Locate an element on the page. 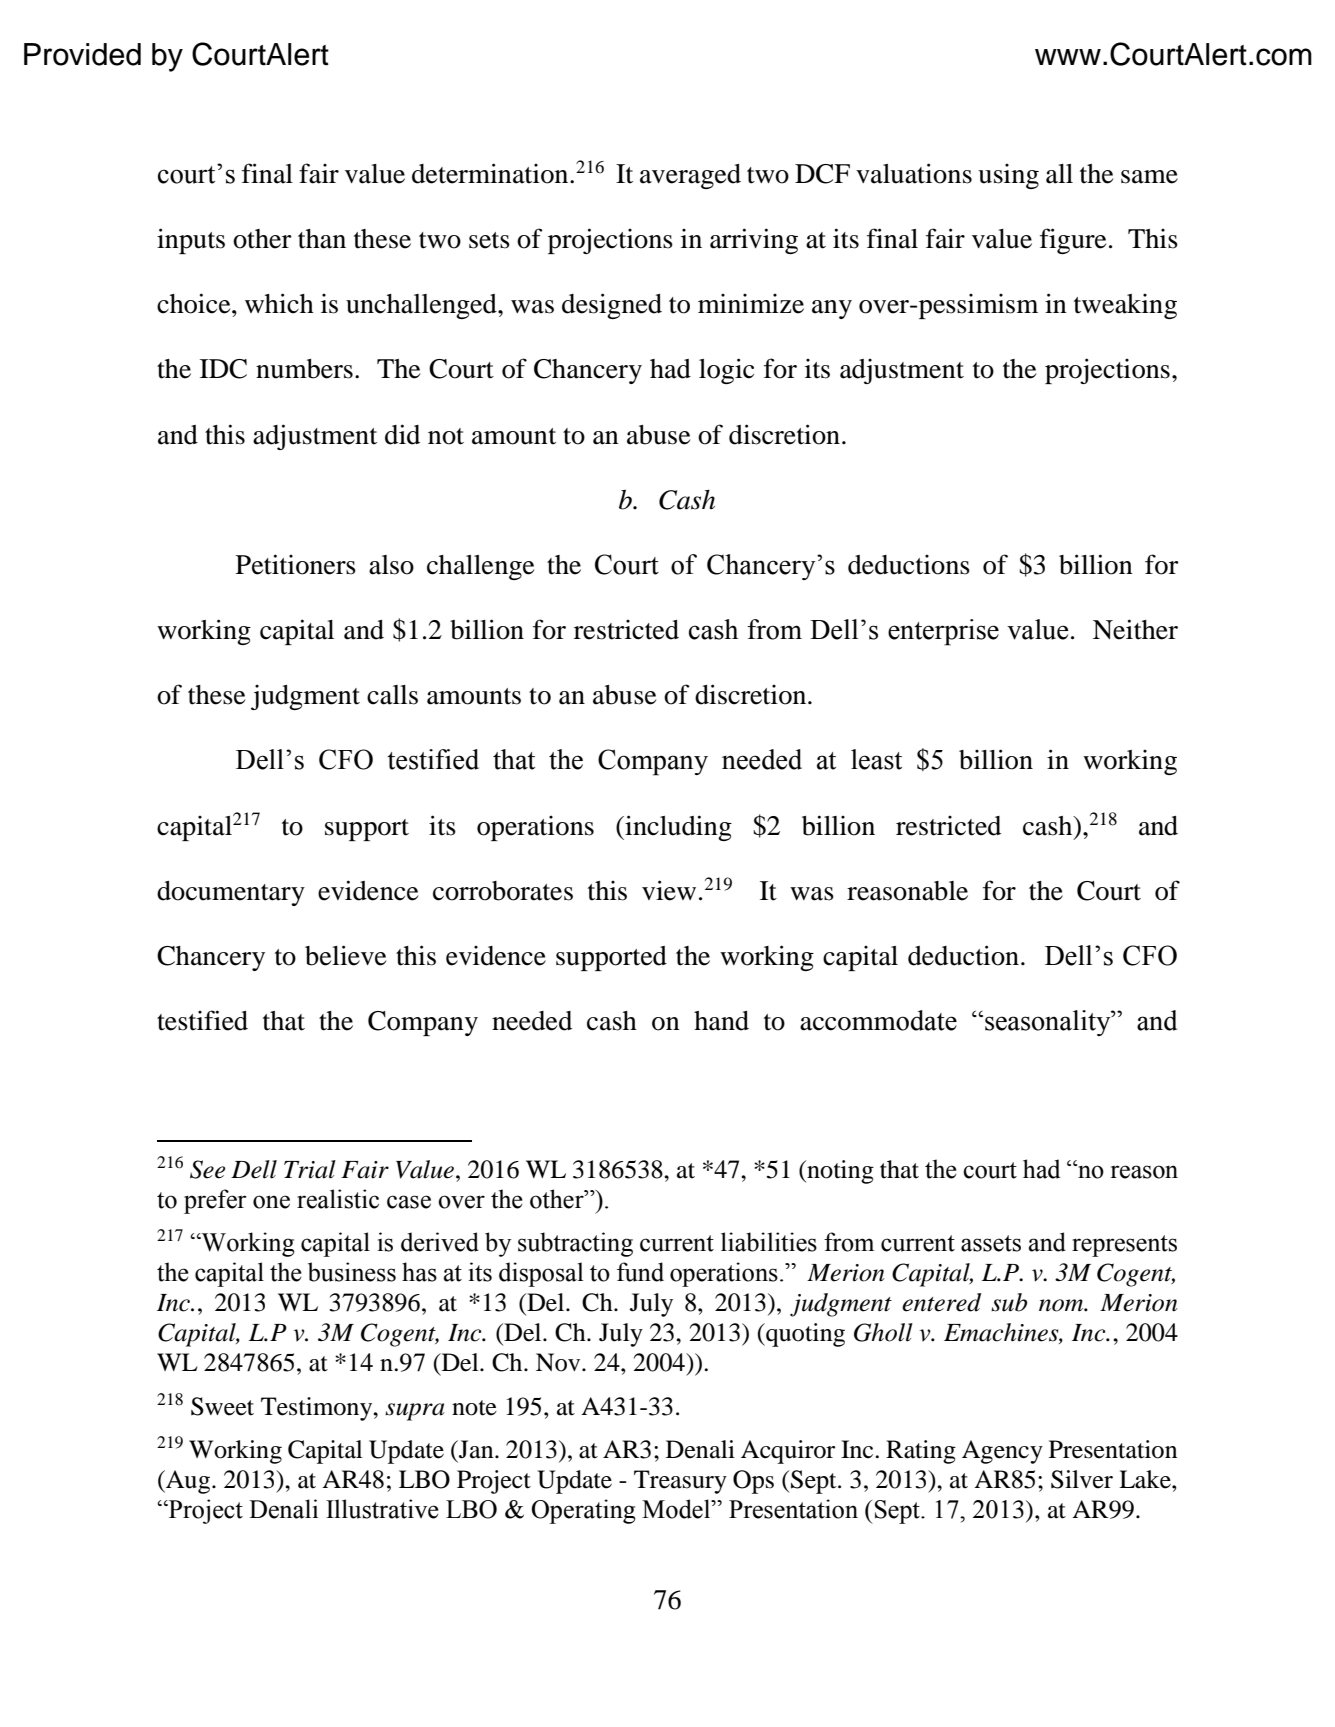 This image has width=1335, height=1727. averaged is located at coordinates (690, 176).
